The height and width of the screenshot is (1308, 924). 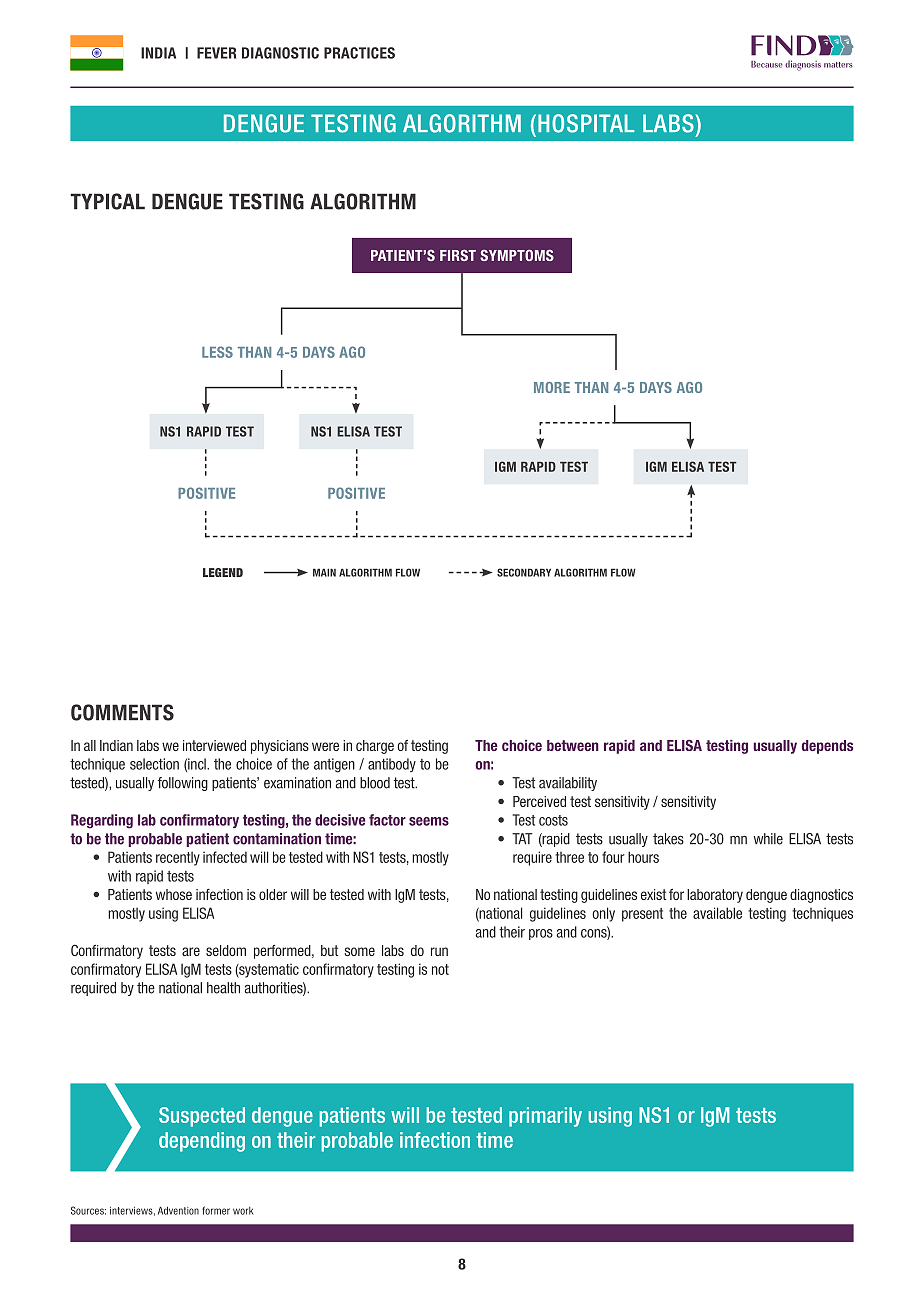 What do you see at coordinates (586, 123) in the screenshot?
I see `HOSPITAL` at bounding box center [586, 123].
